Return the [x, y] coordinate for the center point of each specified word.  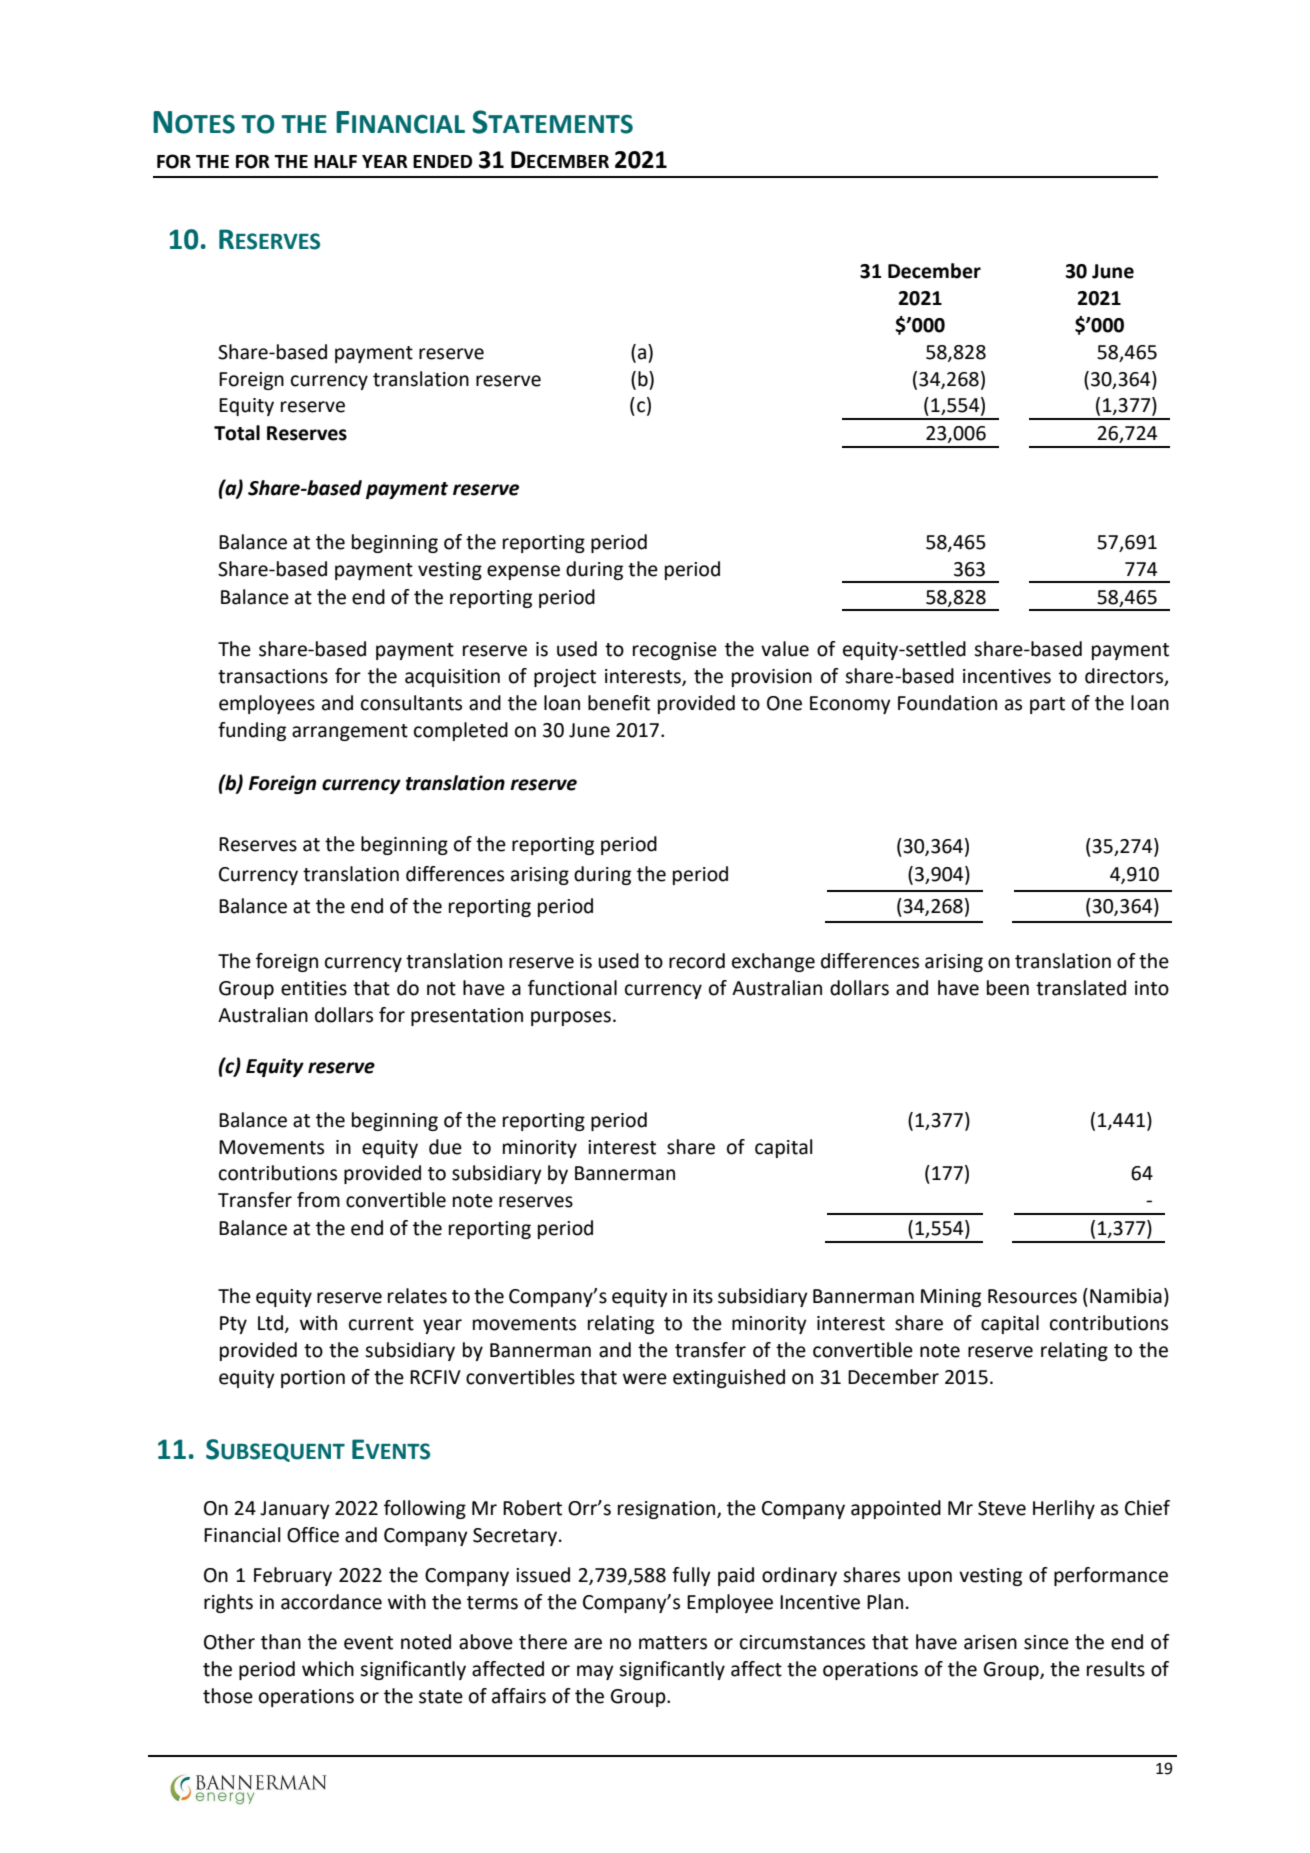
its [703, 1296]
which [328, 1669]
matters [673, 1643]
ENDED [442, 161]
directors [1125, 676]
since [1046, 1642]
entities [314, 988]
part [1047, 705]
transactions [273, 676]
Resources [1032, 1296]
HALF [335, 161]
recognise [675, 651]
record [697, 961]
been [1008, 988]
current [381, 1324]
